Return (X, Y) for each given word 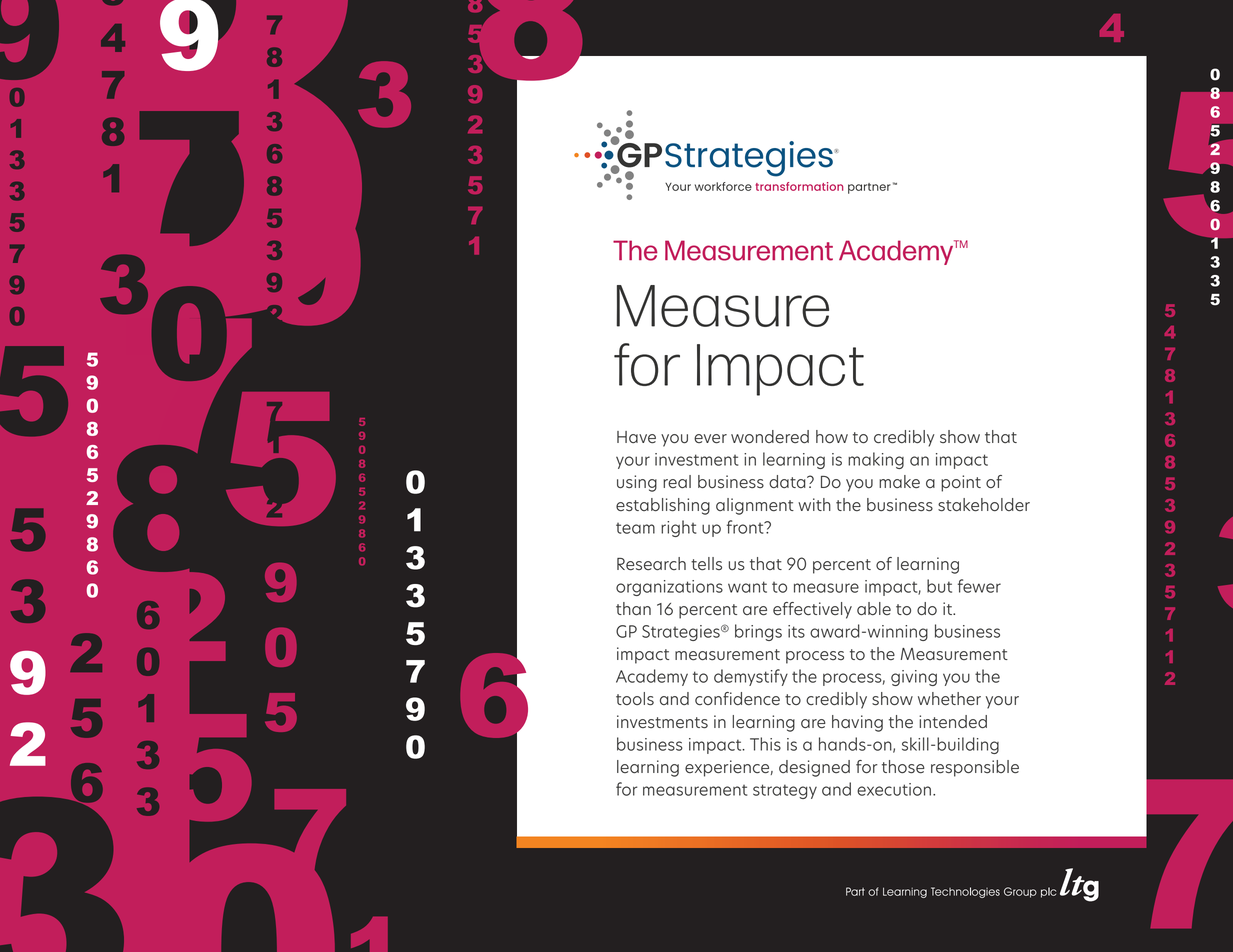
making (876, 460)
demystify (751, 677)
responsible (975, 768)
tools (635, 699)
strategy (785, 791)
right (678, 528)
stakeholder (984, 505)
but (939, 586)
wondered (770, 436)
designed (814, 768)
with (814, 504)
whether (949, 699)
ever (710, 439)
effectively (812, 610)
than (633, 608)
